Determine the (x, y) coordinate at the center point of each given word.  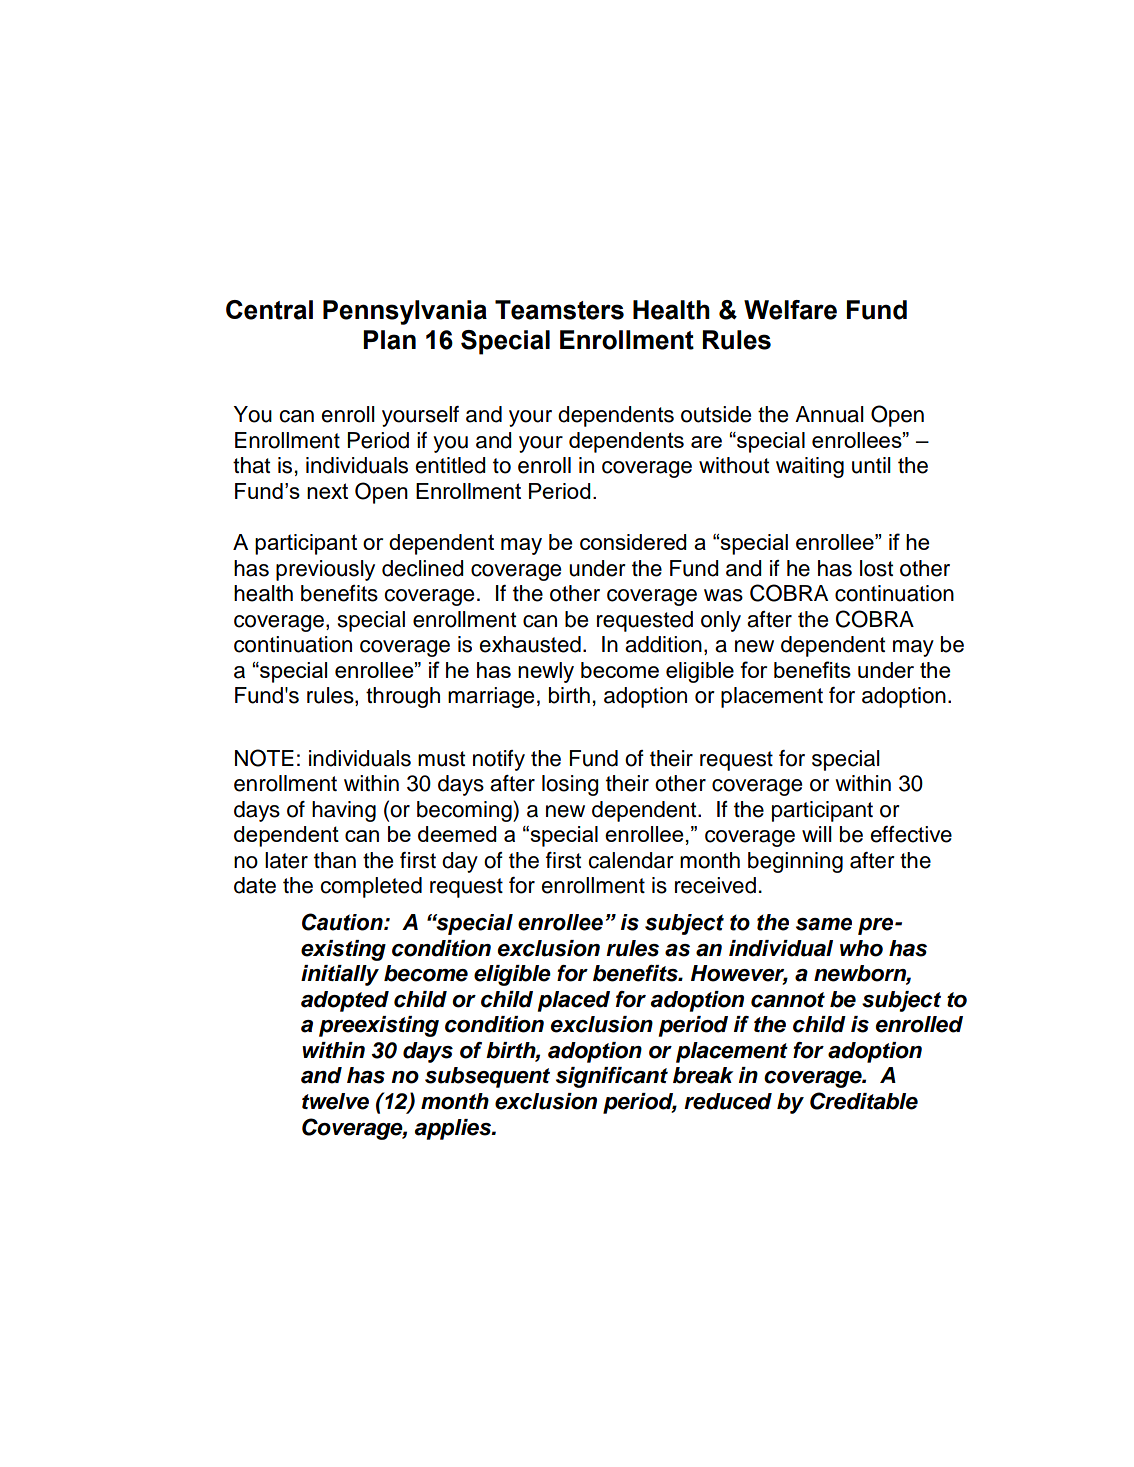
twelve (335, 1101)
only (721, 621)
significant (612, 1077)
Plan (389, 340)
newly (546, 672)
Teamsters (559, 310)
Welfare (790, 310)
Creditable (864, 1101)
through (403, 697)
